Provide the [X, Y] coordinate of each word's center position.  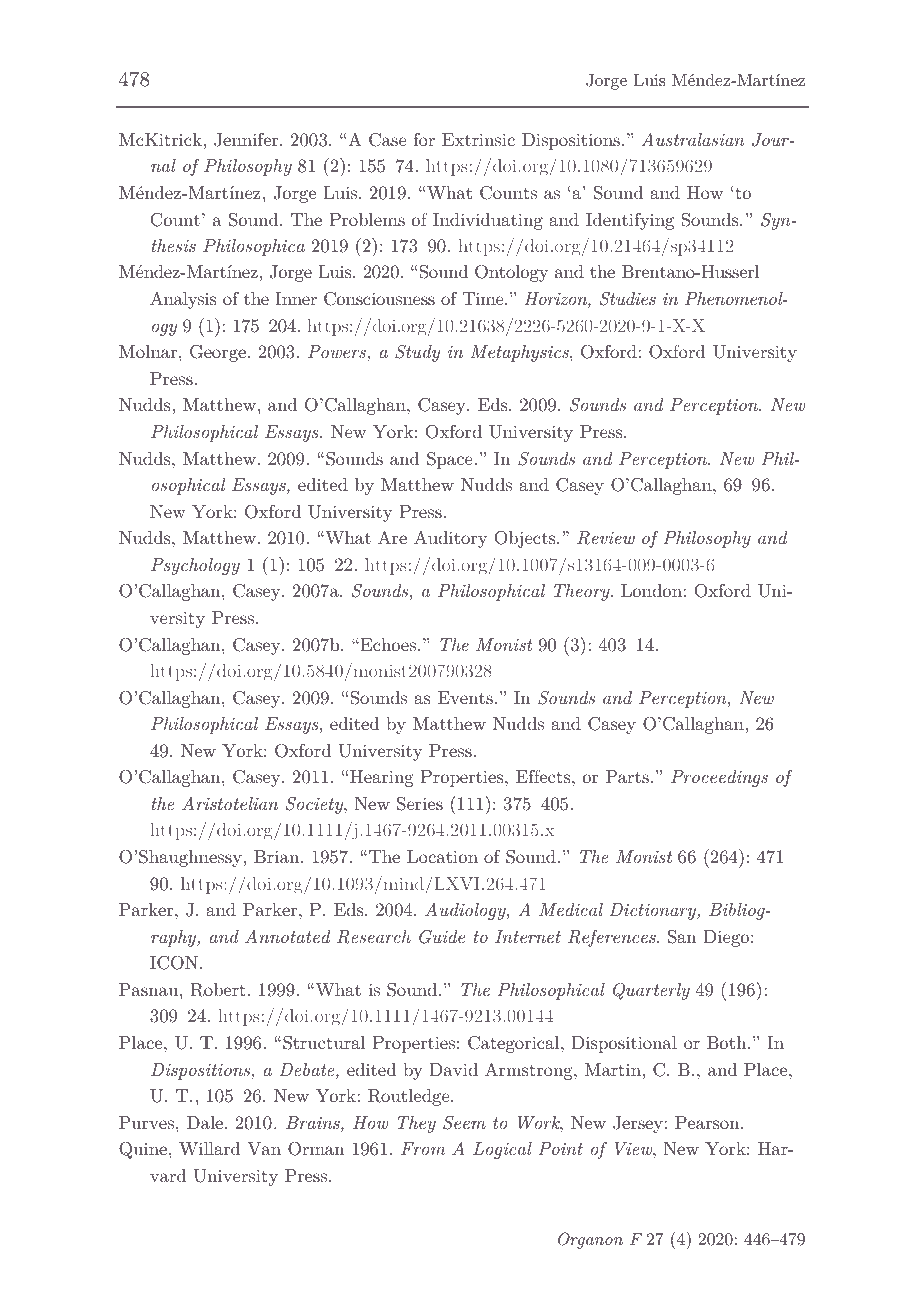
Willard [210, 1148]
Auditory [450, 539]
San [682, 936]
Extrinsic [478, 139]
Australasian [693, 139]
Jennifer [247, 140]
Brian [278, 856]
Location [442, 856]
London [652, 590]
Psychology [195, 566]
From [423, 1148]
